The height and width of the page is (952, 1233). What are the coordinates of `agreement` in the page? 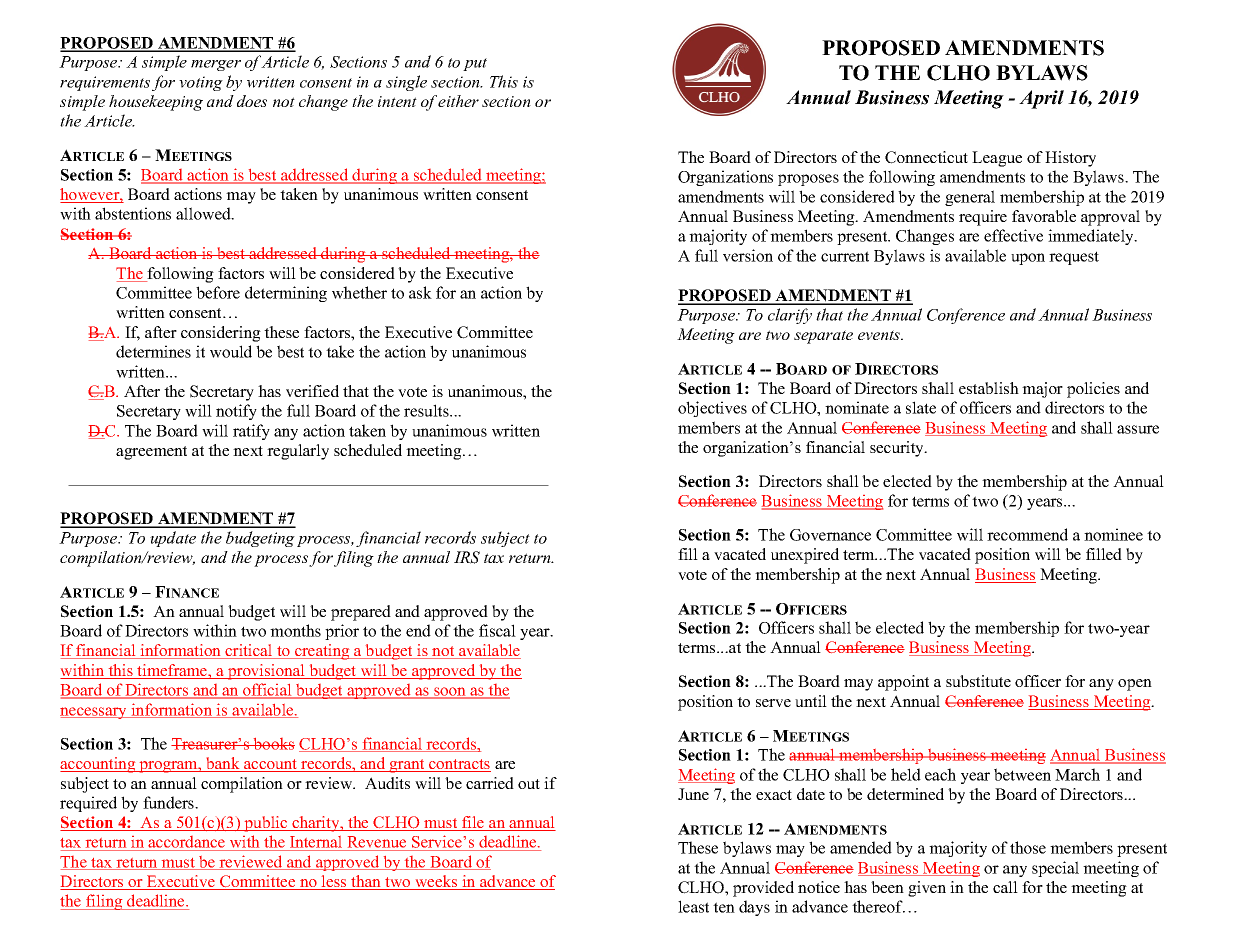 It's located at (151, 453).
